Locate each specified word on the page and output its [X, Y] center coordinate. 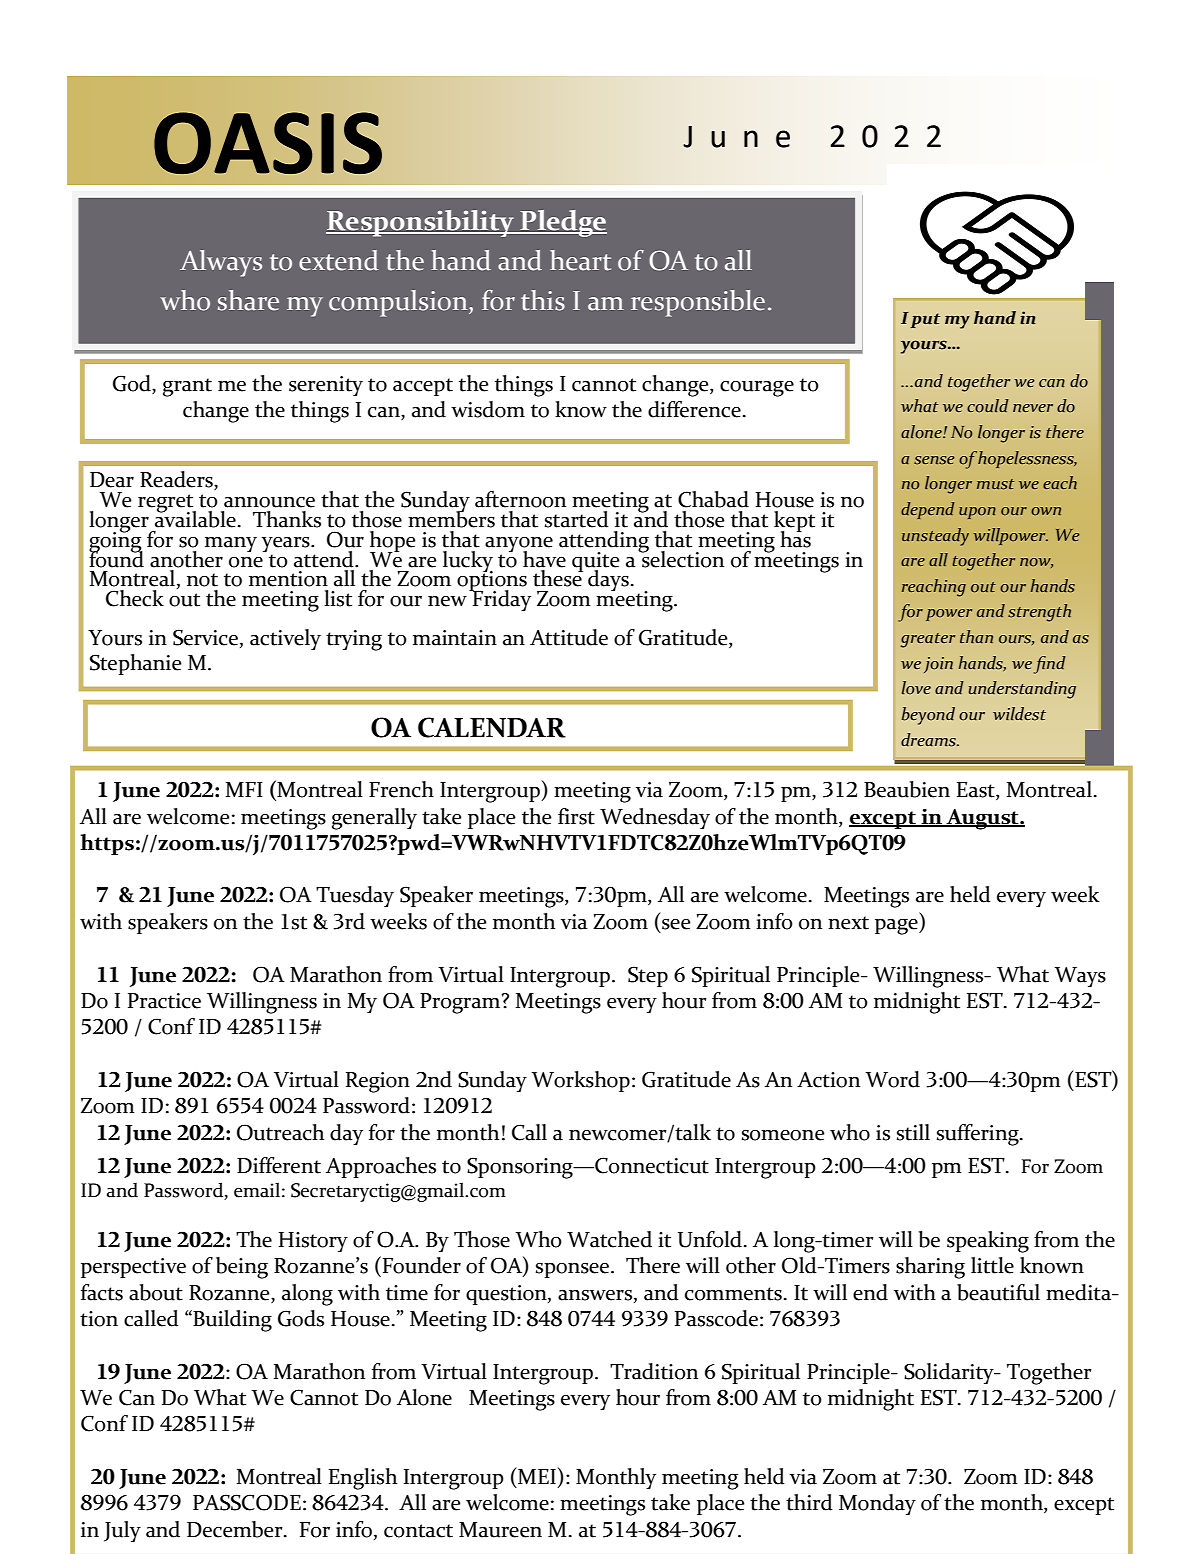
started [577, 519]
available [195, 518]
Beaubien [907, 789]
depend [927, 510]
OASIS [268, 143]
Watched [609, 1239]
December [236, 1529]
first [576, 816]
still [913, 1132]
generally [374, 819]
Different [279, 1165]
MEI [536, 1475]
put [925, 320]
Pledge [562, 223]
